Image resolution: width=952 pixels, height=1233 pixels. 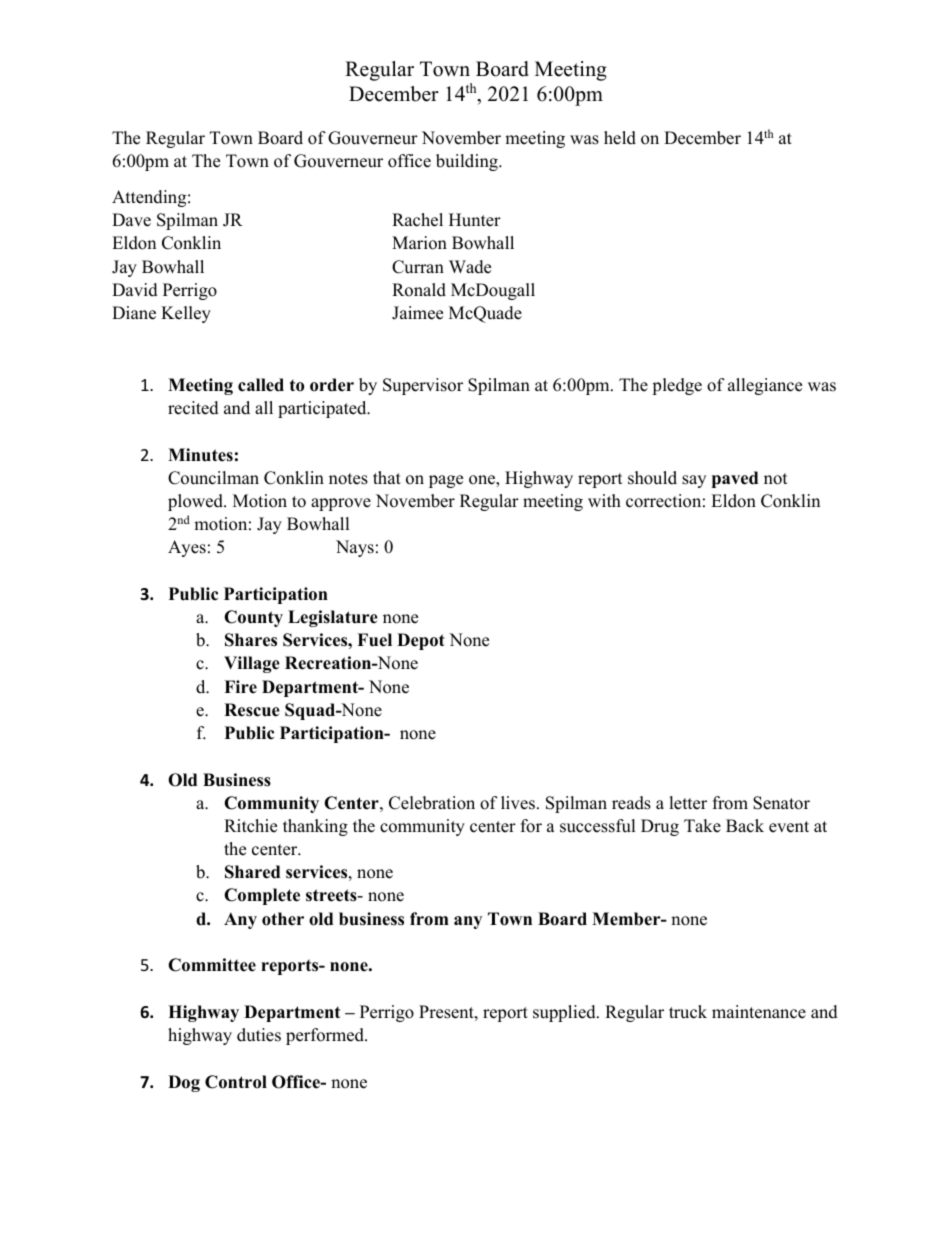 I want to click on Dave, so click(x=131, y=220).
